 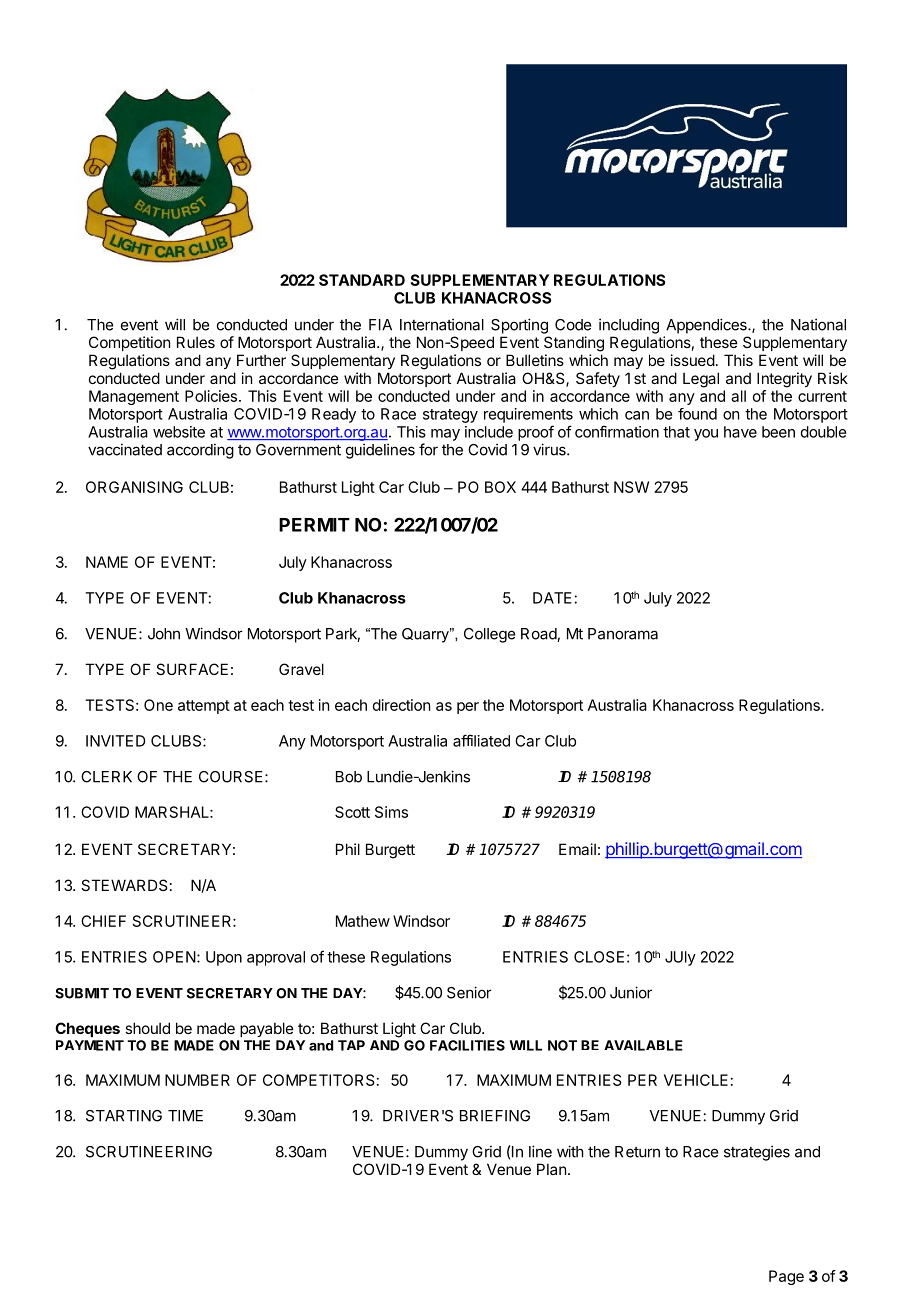 What do you see at coordinates (786, 1277) in the screenshot?
I see `Page` at bounding box center [786, 1277].
